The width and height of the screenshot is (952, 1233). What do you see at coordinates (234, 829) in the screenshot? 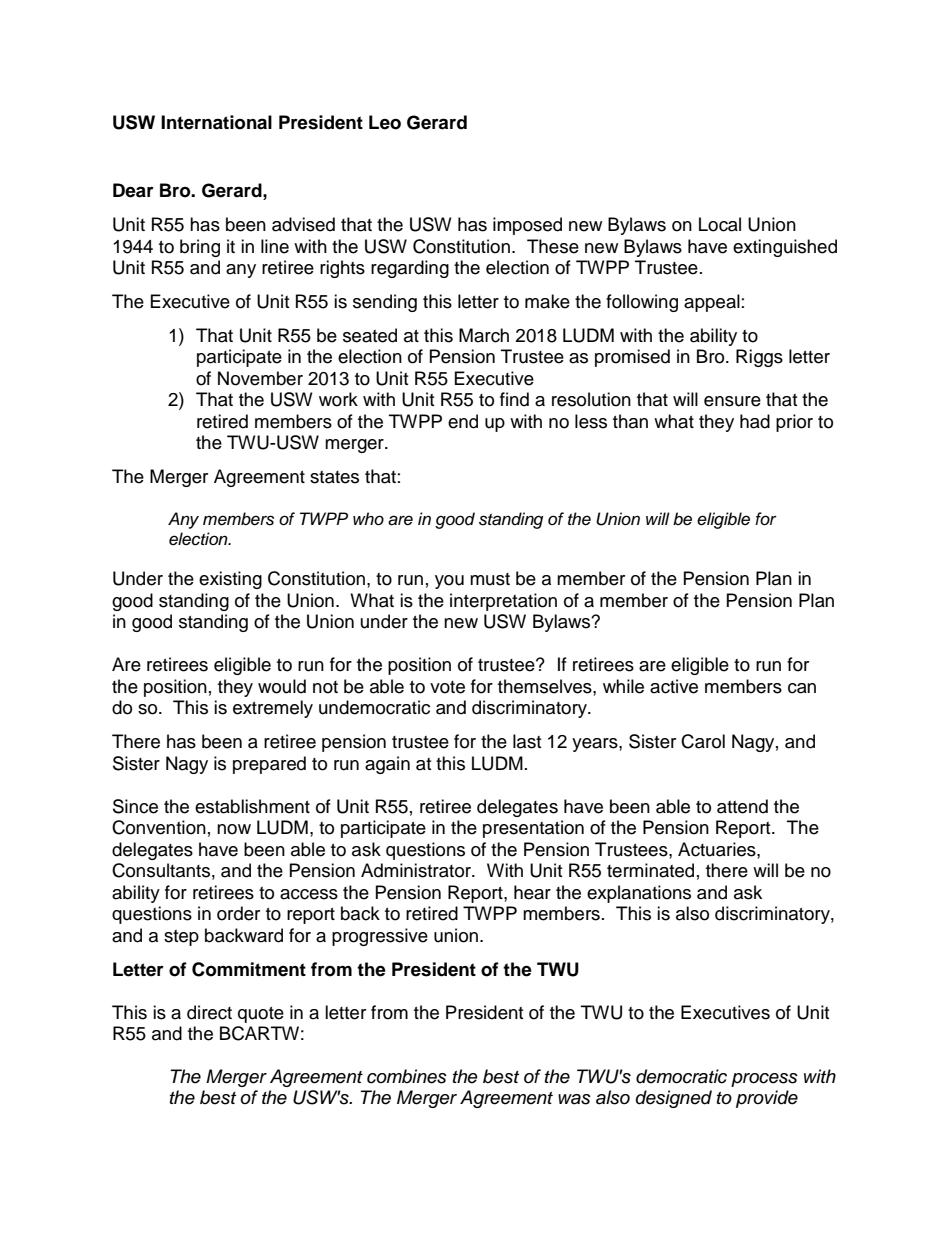
I see `now` at bounding box center [234, 829].
